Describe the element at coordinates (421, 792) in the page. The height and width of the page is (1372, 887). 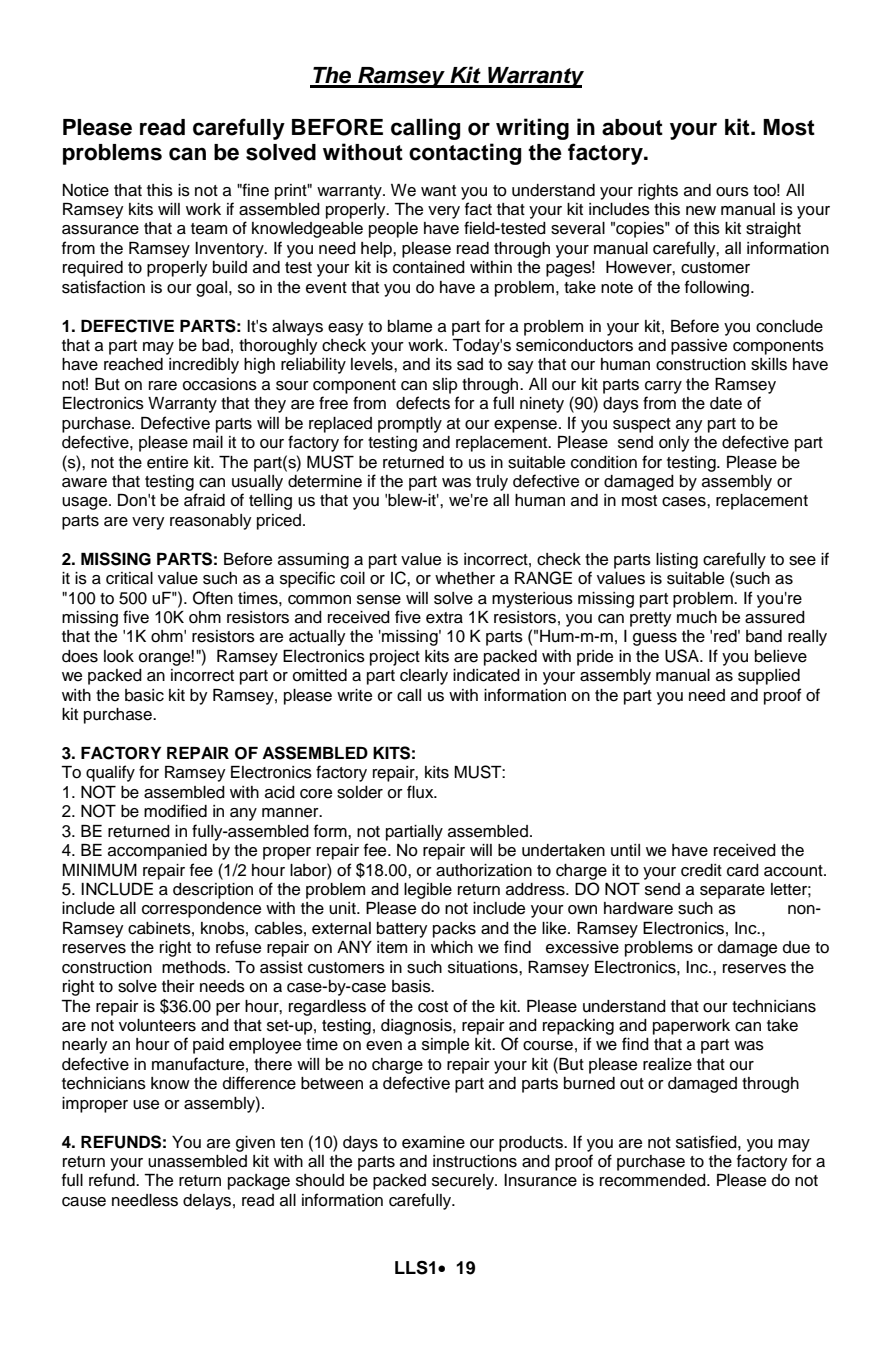
I see `flux` at that location.
